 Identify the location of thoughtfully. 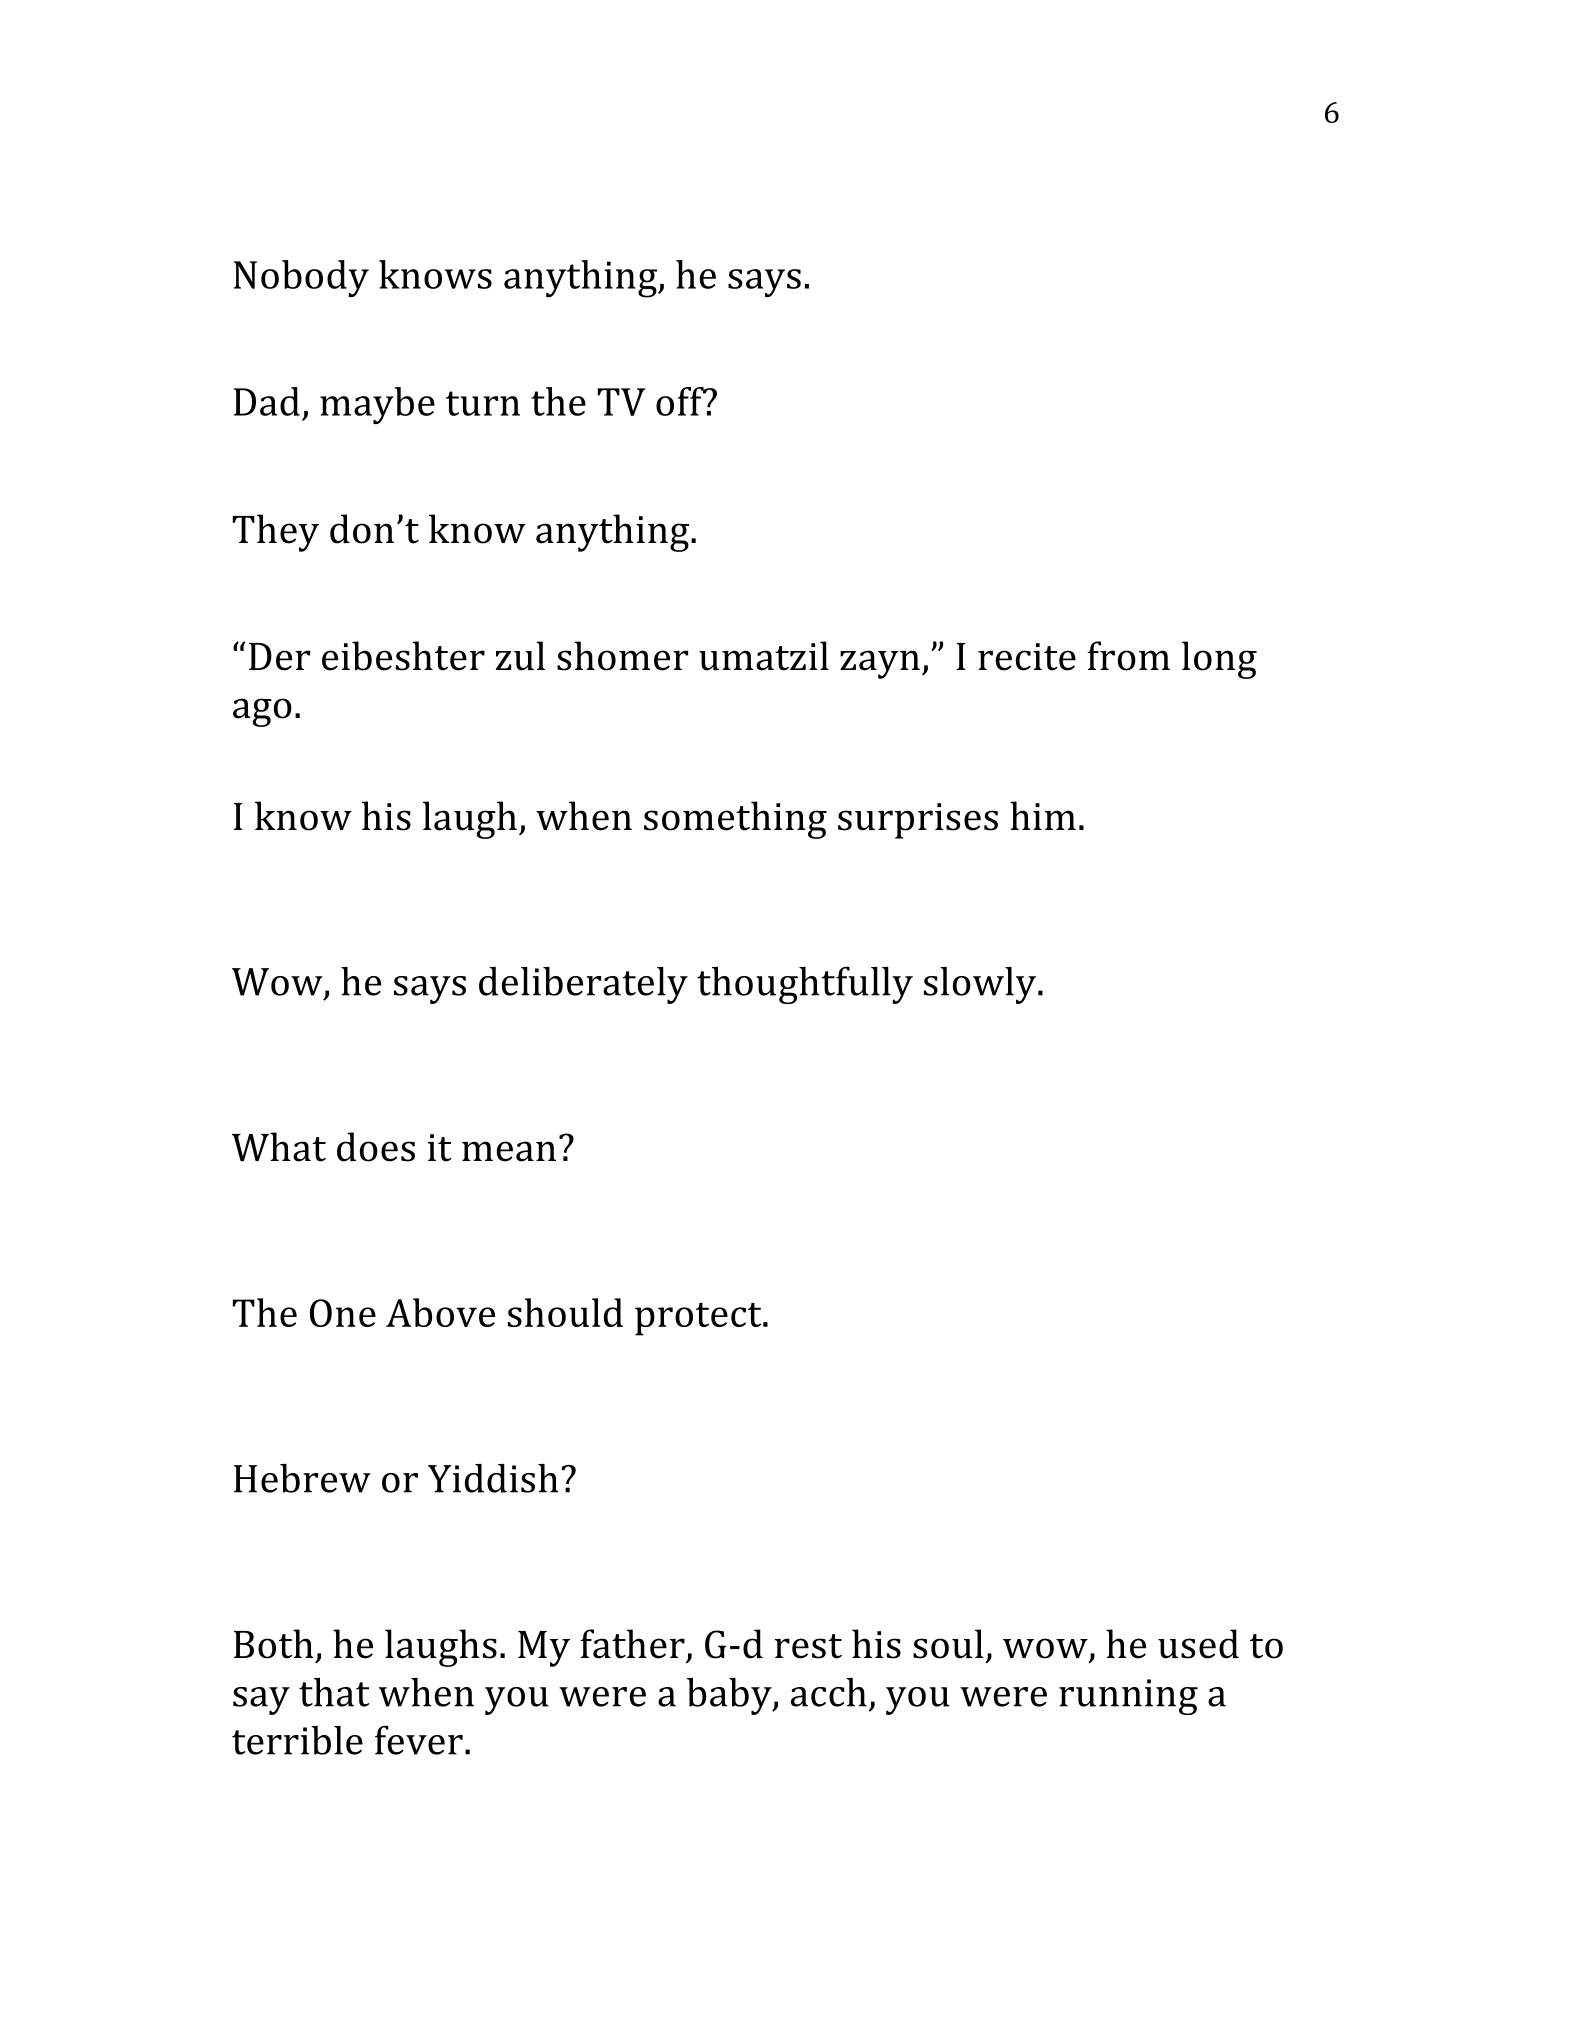
(805, 985).
